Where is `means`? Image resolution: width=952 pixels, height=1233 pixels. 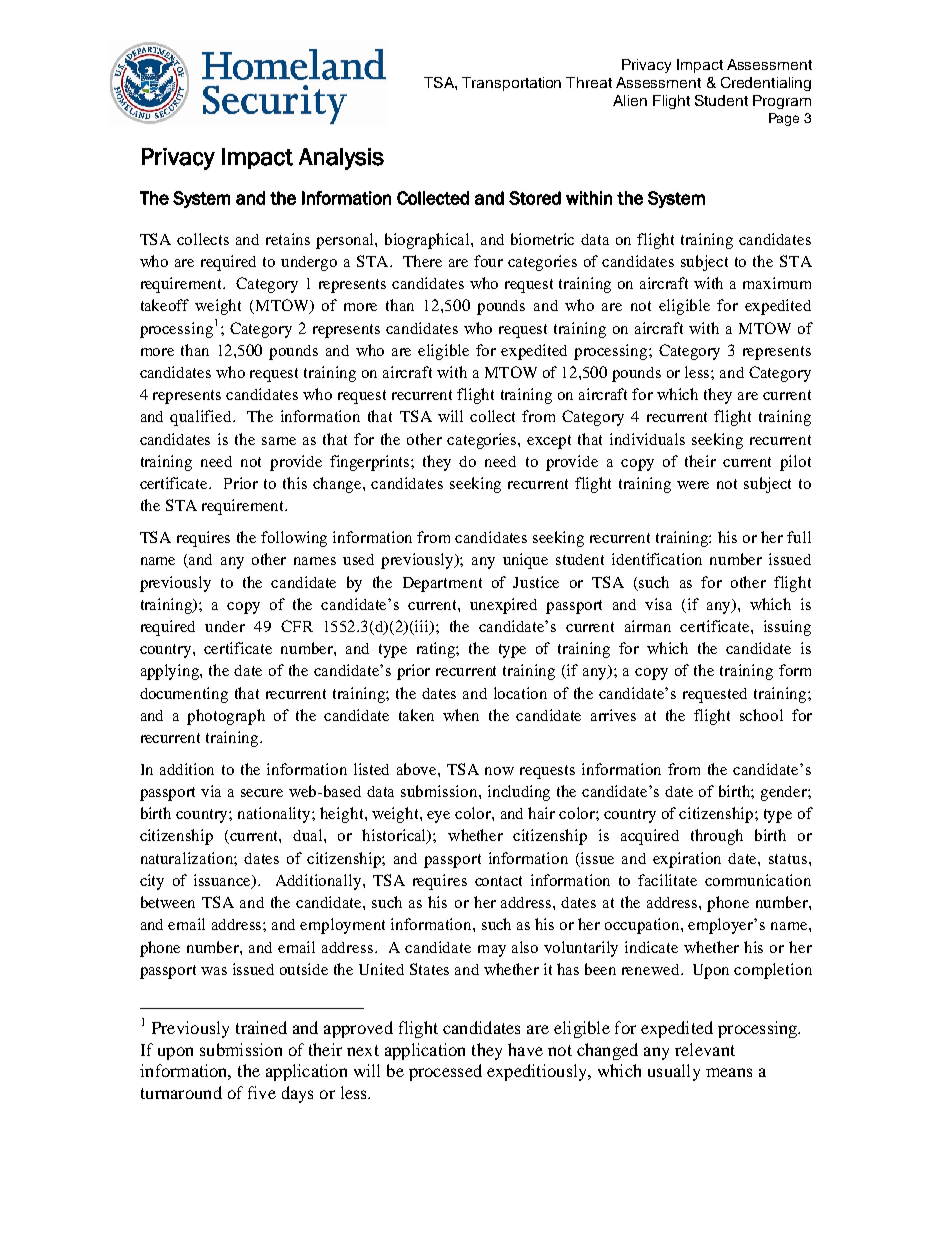 means is located at coordinates (729, 1072).
